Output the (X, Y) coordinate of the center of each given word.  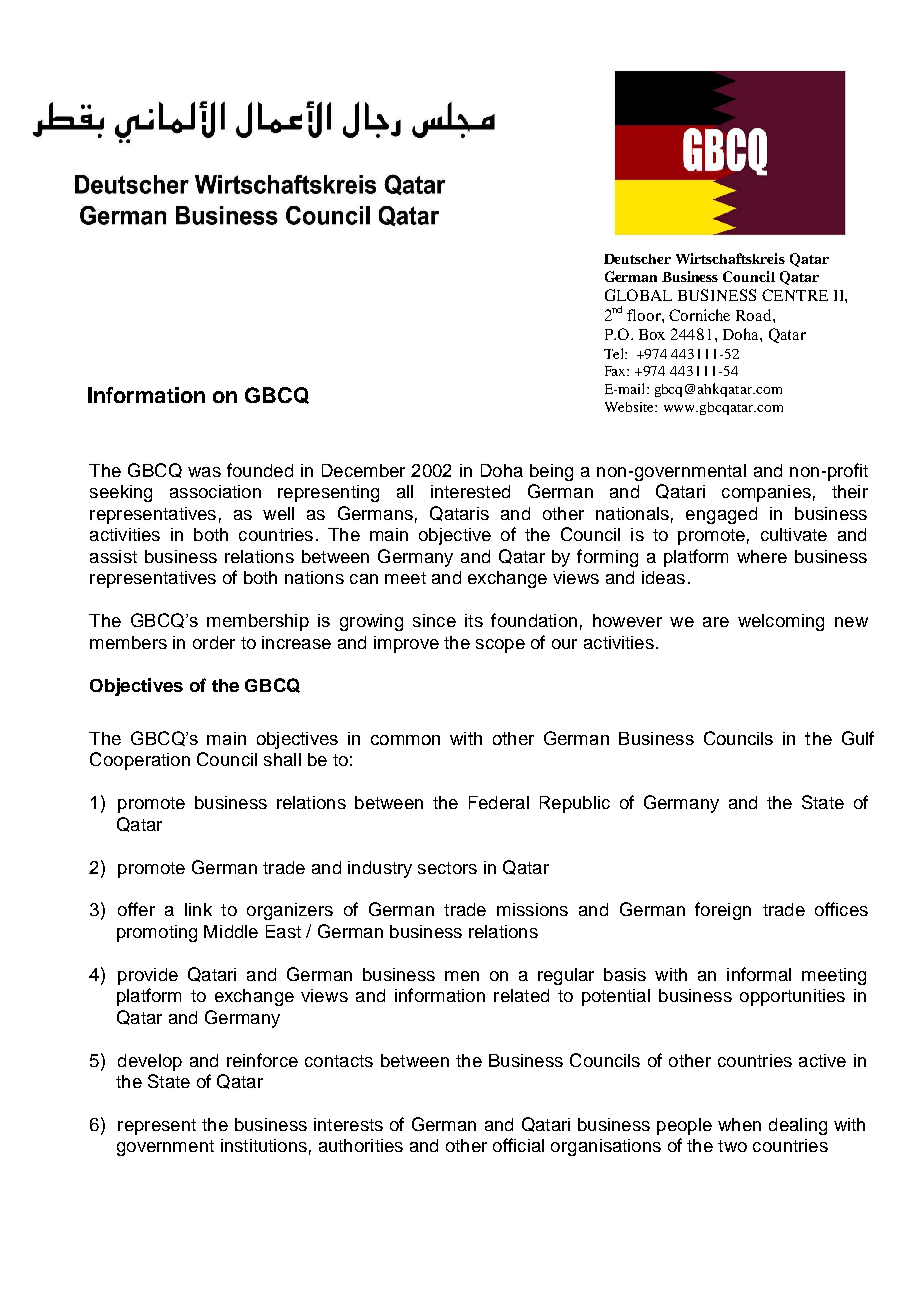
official (518, 1145)
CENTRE (795, 295)
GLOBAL (638, 295)
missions (532, 909)
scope (500, 646)
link (198, 909)
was (204, 472)
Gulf (858, 738)
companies (766, 493)
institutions (264, 1145)
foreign (723, 911)
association (215, 491)
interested (470, 491)
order (214, 642)
